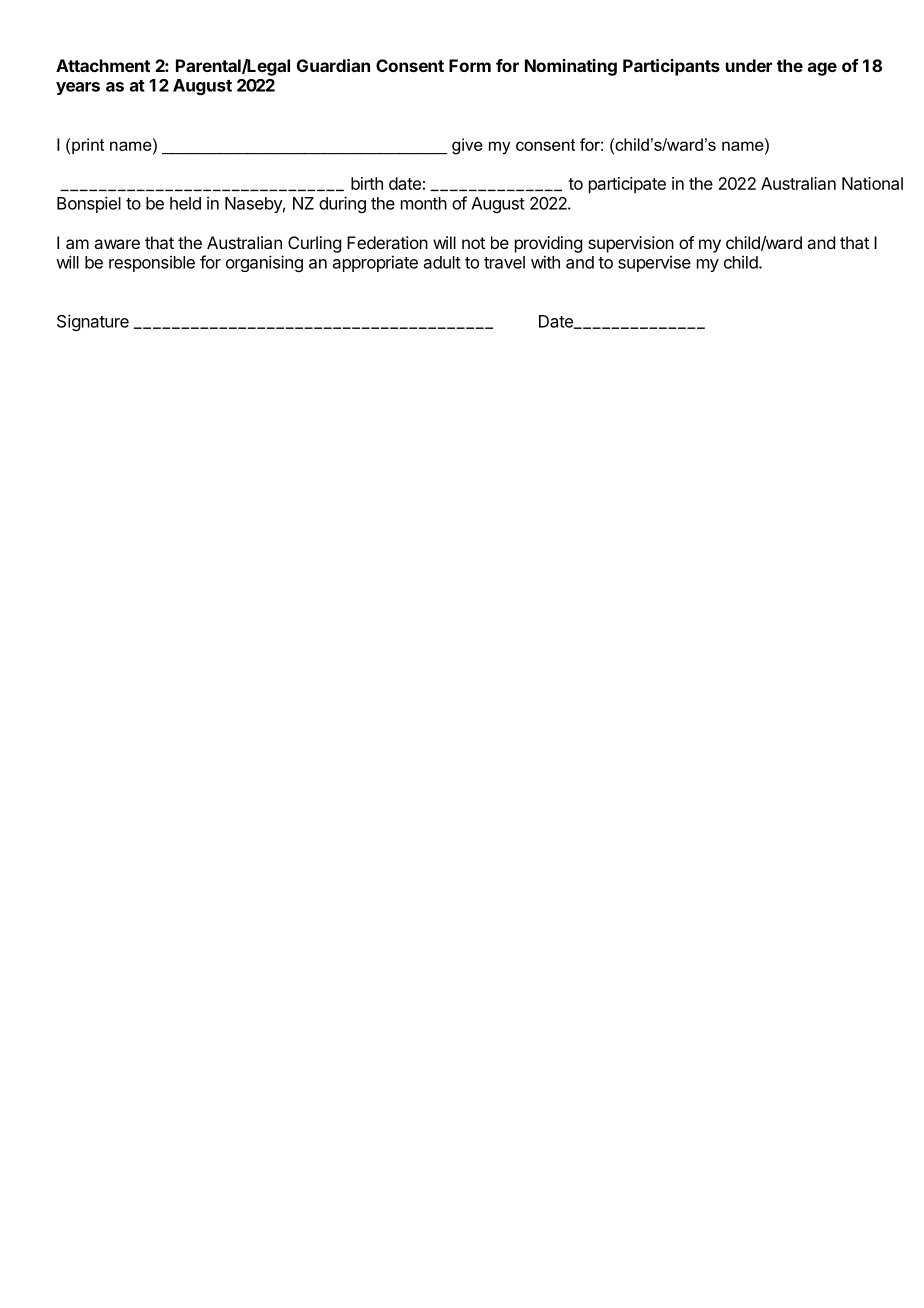  What do you see at coordinates (822, 69) in the screenshot?
I see `age` at bounding box center [822, 69].
